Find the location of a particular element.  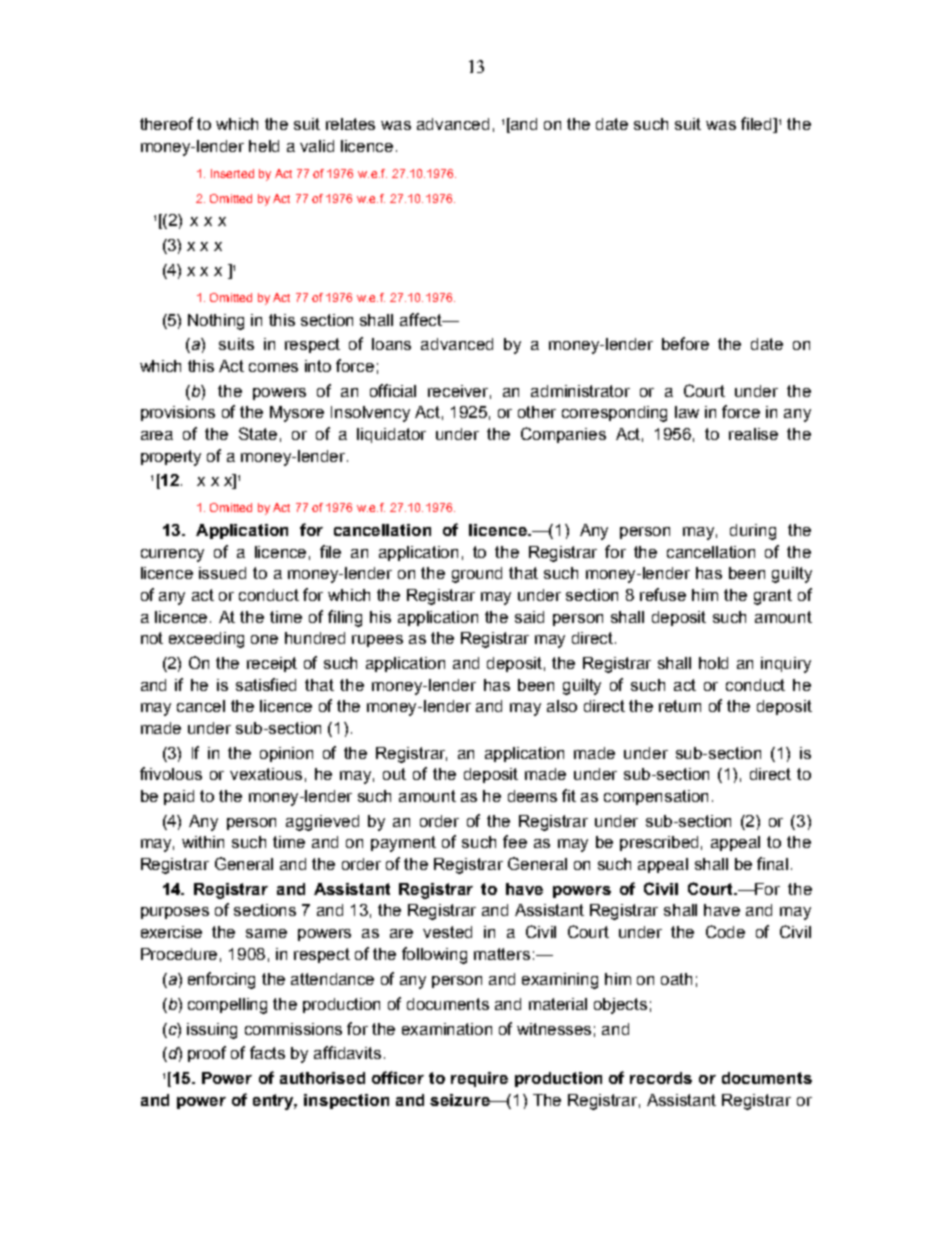

fee is located at coordinates (515, 841).
